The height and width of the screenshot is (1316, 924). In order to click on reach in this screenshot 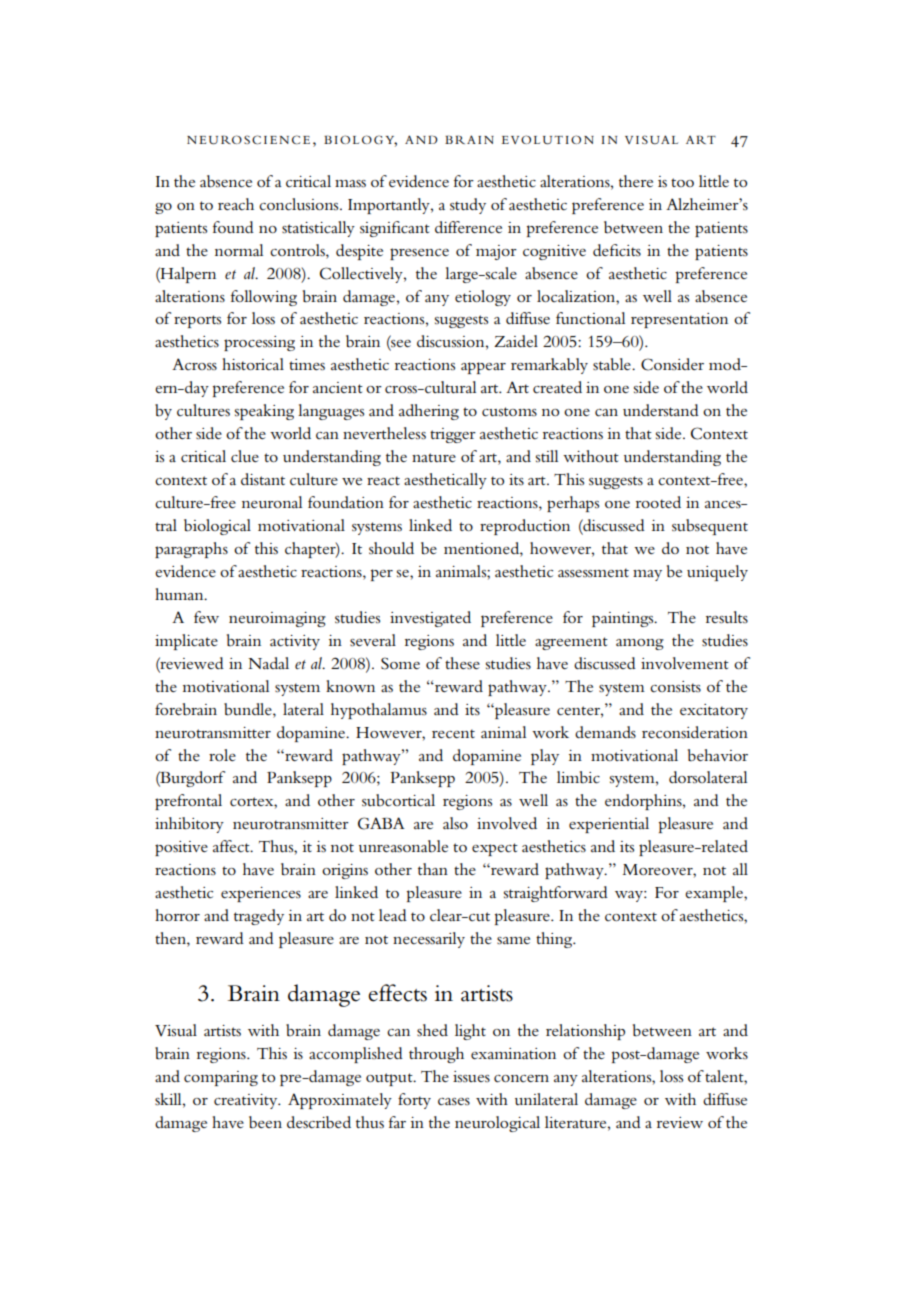, I will do `click(236, 204)`.
